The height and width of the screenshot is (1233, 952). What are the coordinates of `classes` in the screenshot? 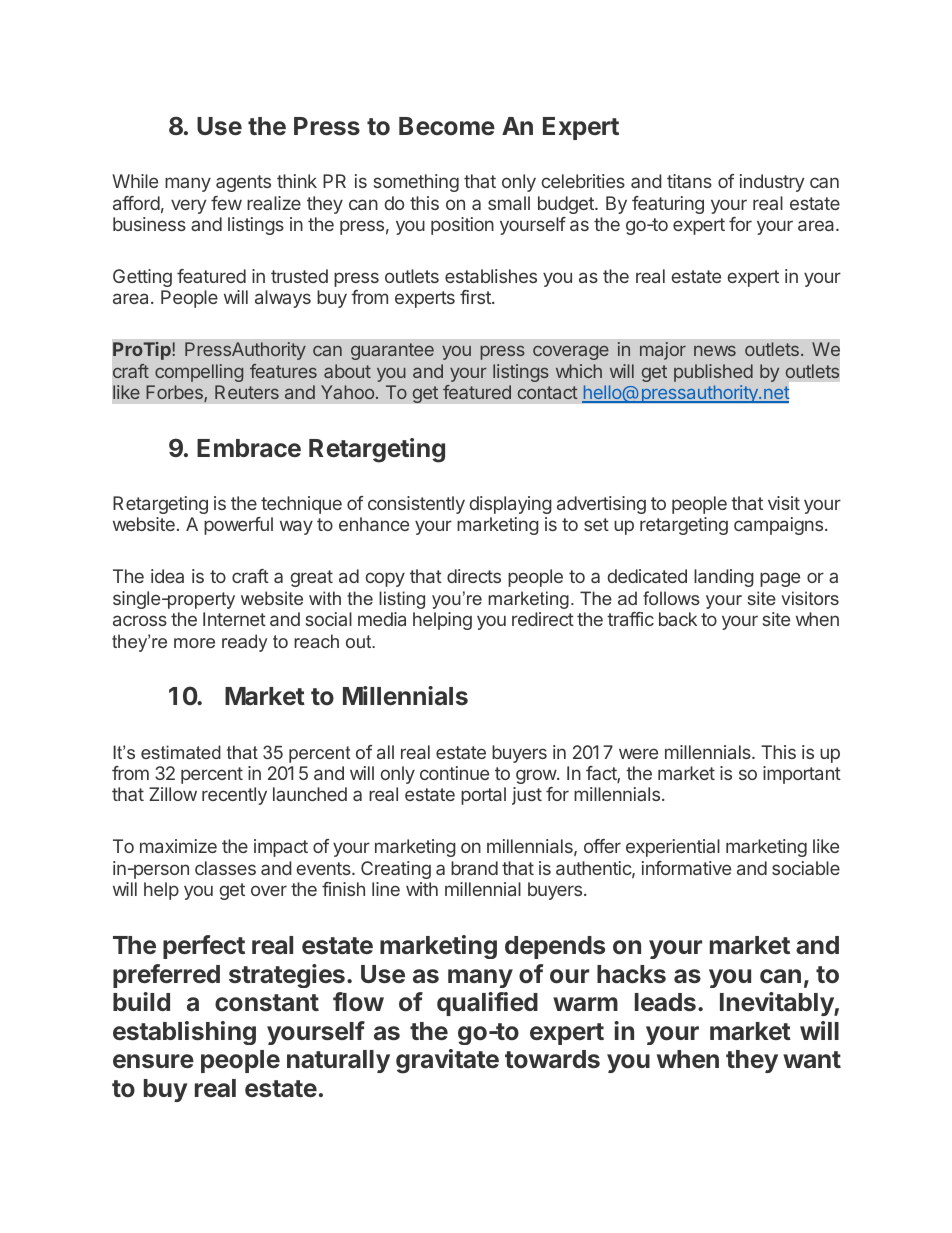 It's located at (225, 868).
